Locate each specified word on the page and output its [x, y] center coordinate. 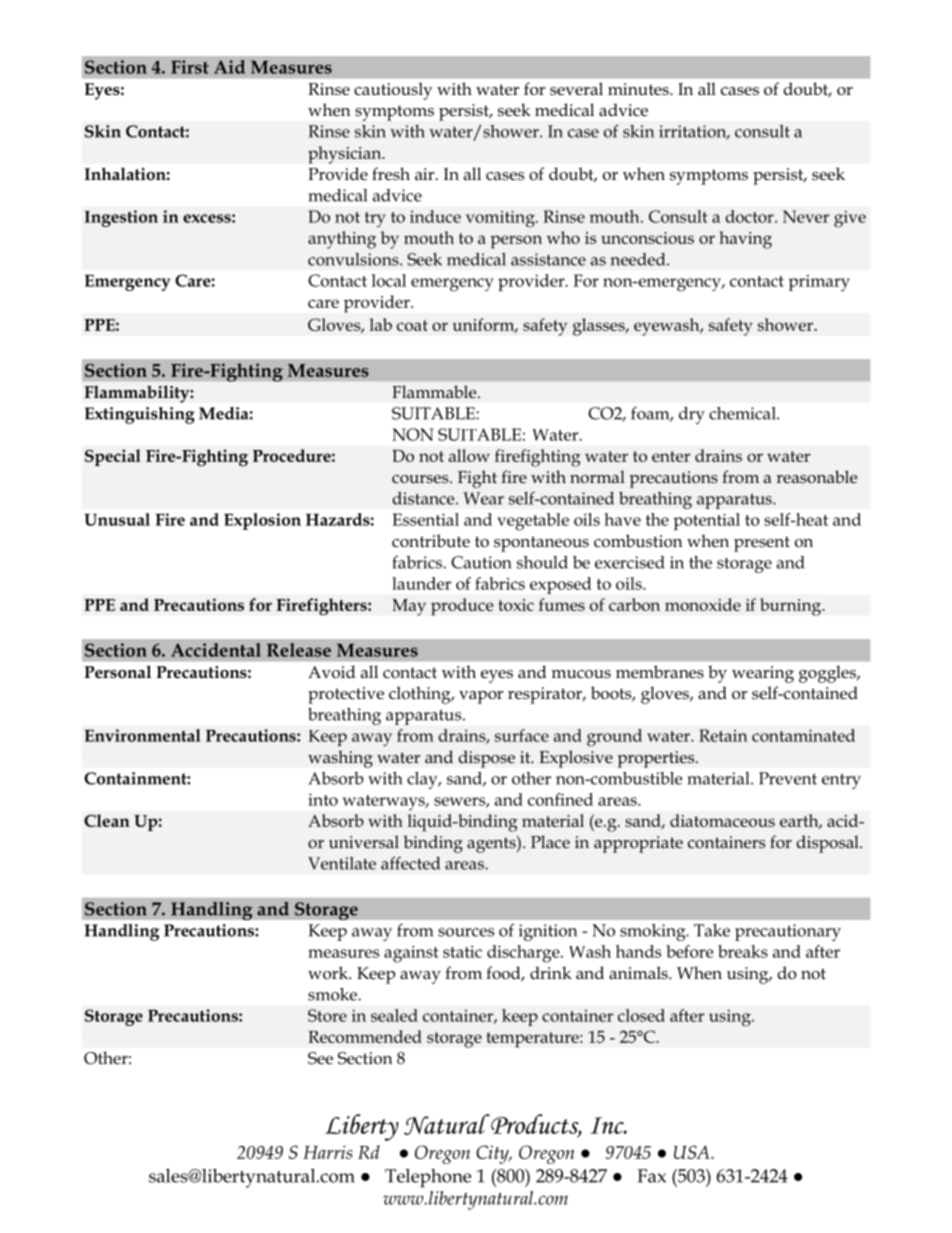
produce [462, 607]
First [190, 67]
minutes [639, 89]
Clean [107, 820]
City [493, 1154]
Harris [327, 1152]
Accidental [216, 650]
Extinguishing [140, 415]
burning [792, 607]
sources [466, 932]
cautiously [393, 91]
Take [712, 930]
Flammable [435, 392]
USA [693, 1152]
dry [692, 415]
